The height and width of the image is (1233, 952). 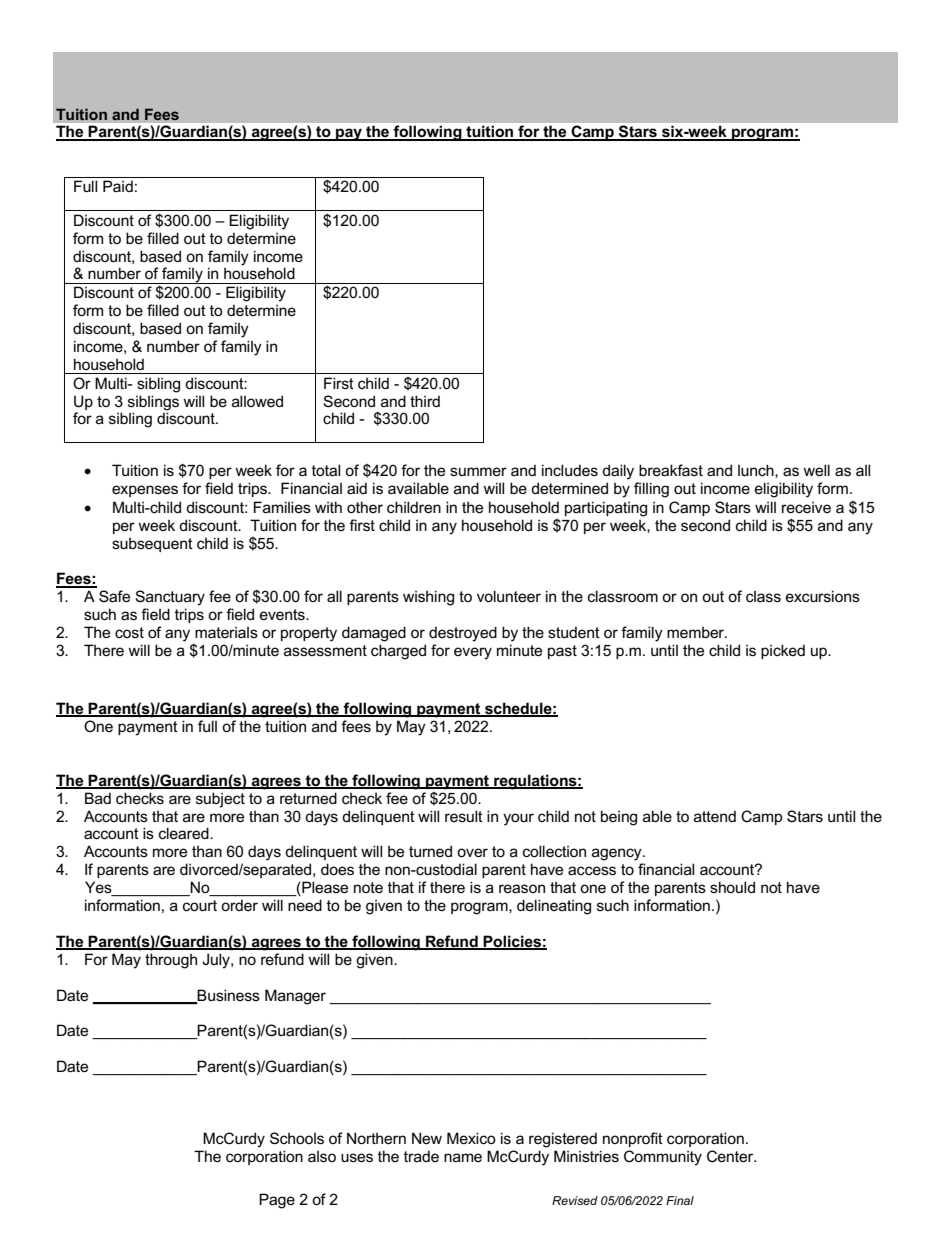 I want to click on third, so click(x=425, y=401).
